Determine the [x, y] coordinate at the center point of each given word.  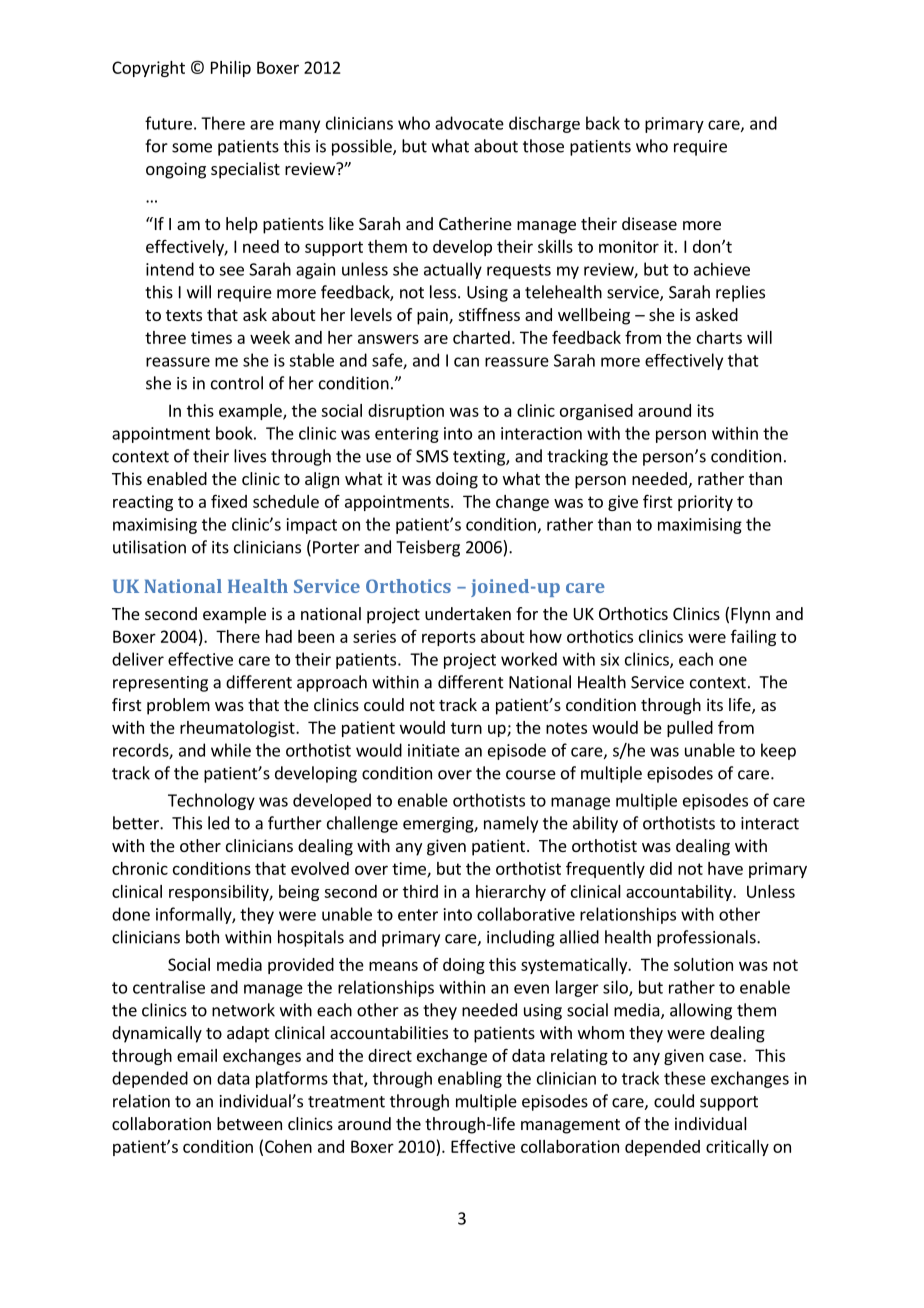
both [202, 937]
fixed [229, 501]
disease [649, 223]
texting [480, 458]
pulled [690, 729]
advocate [469, 123]
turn [466, 728]
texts [184, 315]
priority [705, 503]
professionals [707, 938]
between [249, 1123]
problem [178, 706]
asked [717, 314]
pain [433, 316]
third [420, 891]
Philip [231, 69]
